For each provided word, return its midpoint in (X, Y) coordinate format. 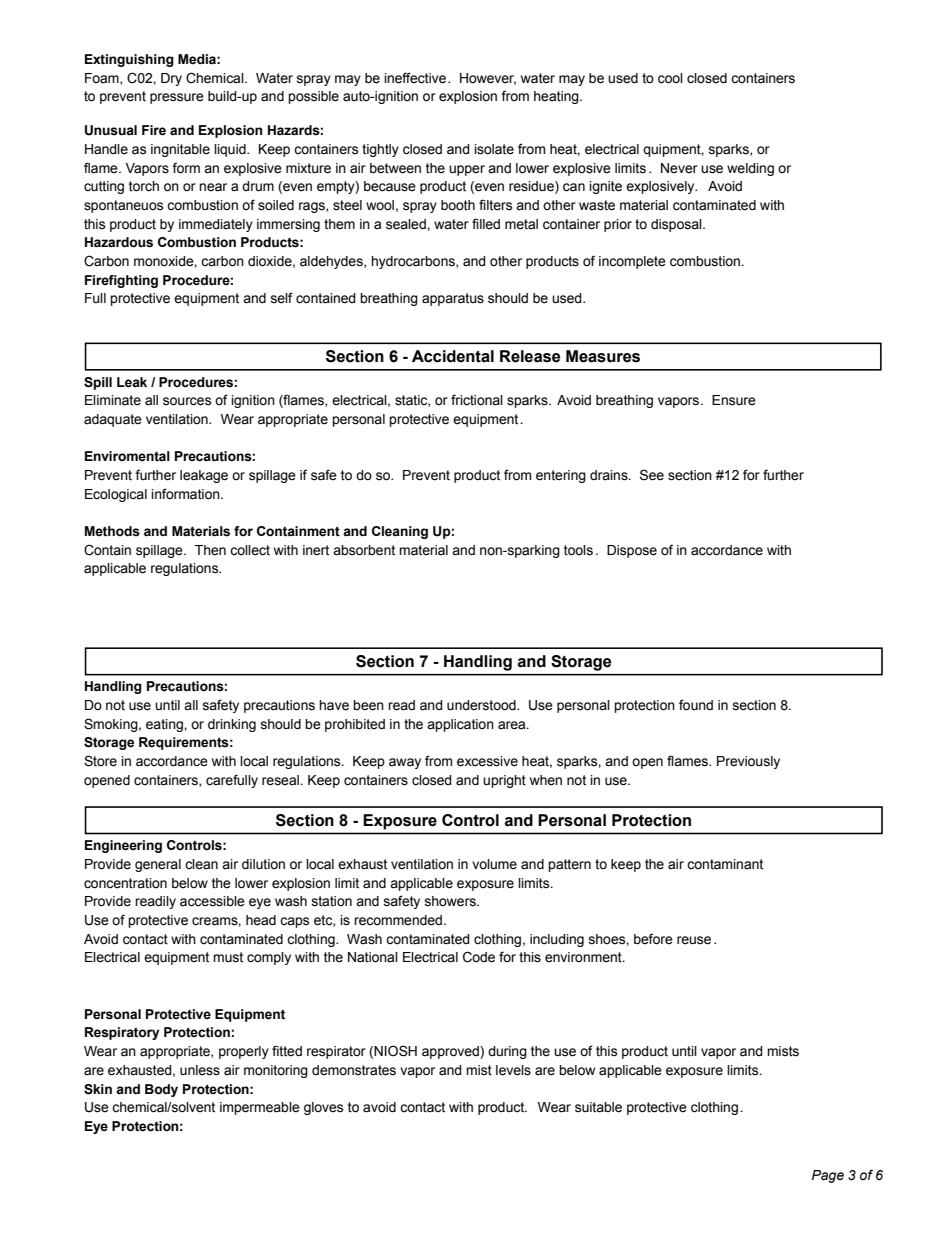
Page (828, 1176)
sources (187, 401)
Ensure (734, 400)
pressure (177, 98)
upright (504, 781)
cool (670, 78)
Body (161, 1090)
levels (513, 1070)
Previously (748, 762)
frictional (477, 400)
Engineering (123, 846)
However (488, 79)
